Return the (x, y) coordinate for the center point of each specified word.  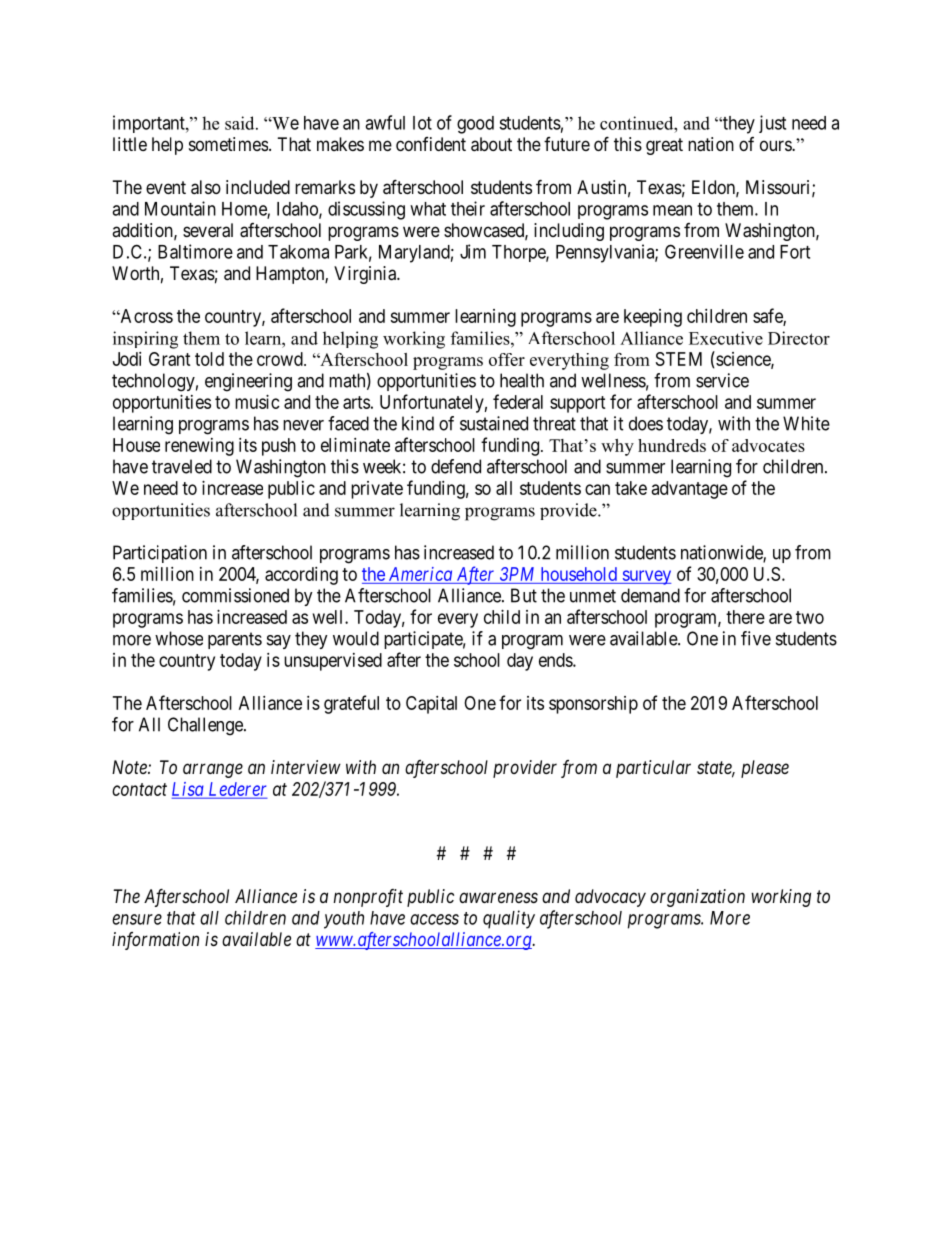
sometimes (228, 144)
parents (235, 640)
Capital (431, 705)
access (434, 919)
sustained (494, 423)
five (756, 638)
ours (776, 145)
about (491, 144)
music (257, 402)
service (722, 380)
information (155, 941)
